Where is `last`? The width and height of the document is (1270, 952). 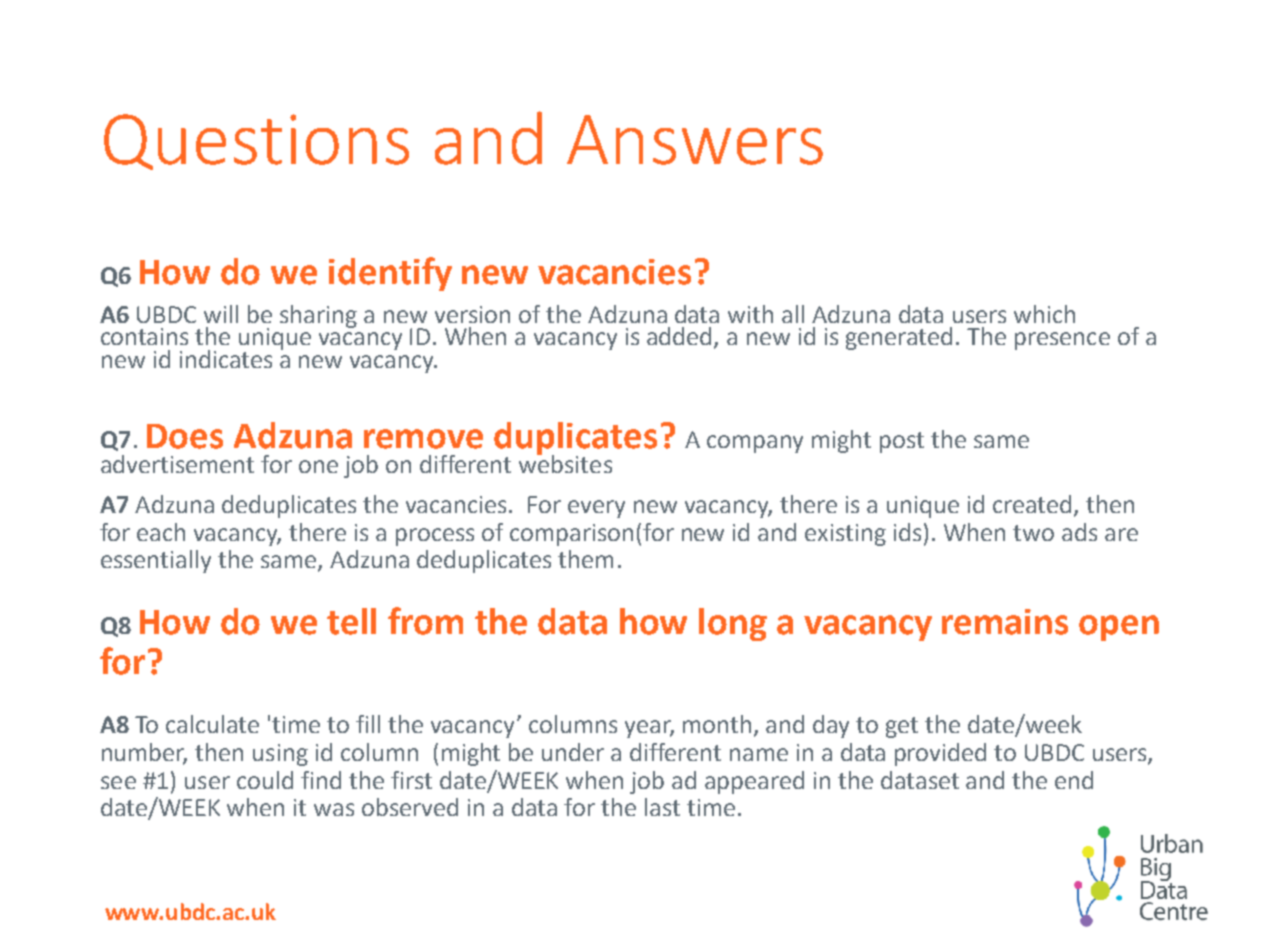
last is located at coordinates (662, 807).
